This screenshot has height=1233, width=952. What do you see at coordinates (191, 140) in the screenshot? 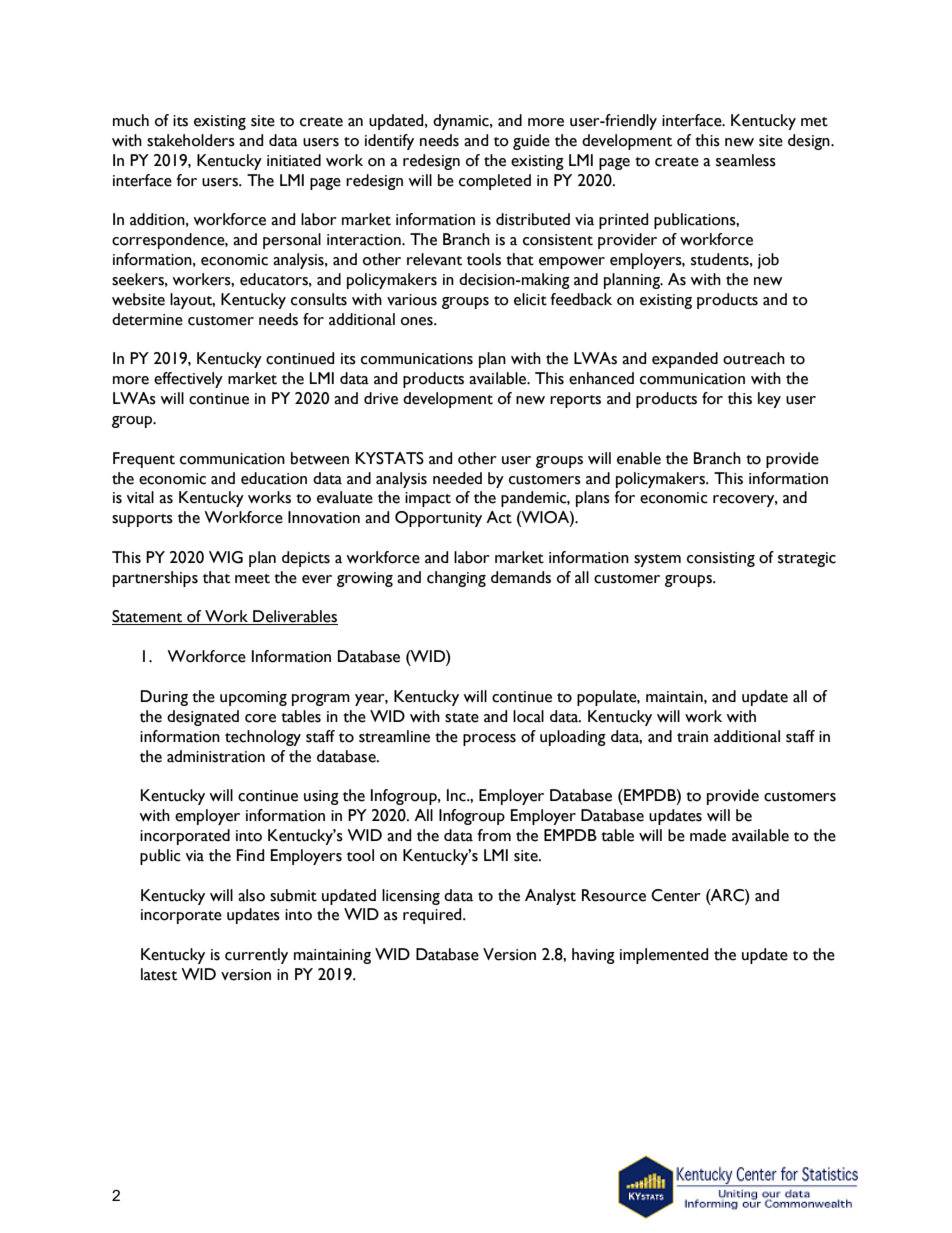
I see `stakeholders` at bounding box center [191, 140].
